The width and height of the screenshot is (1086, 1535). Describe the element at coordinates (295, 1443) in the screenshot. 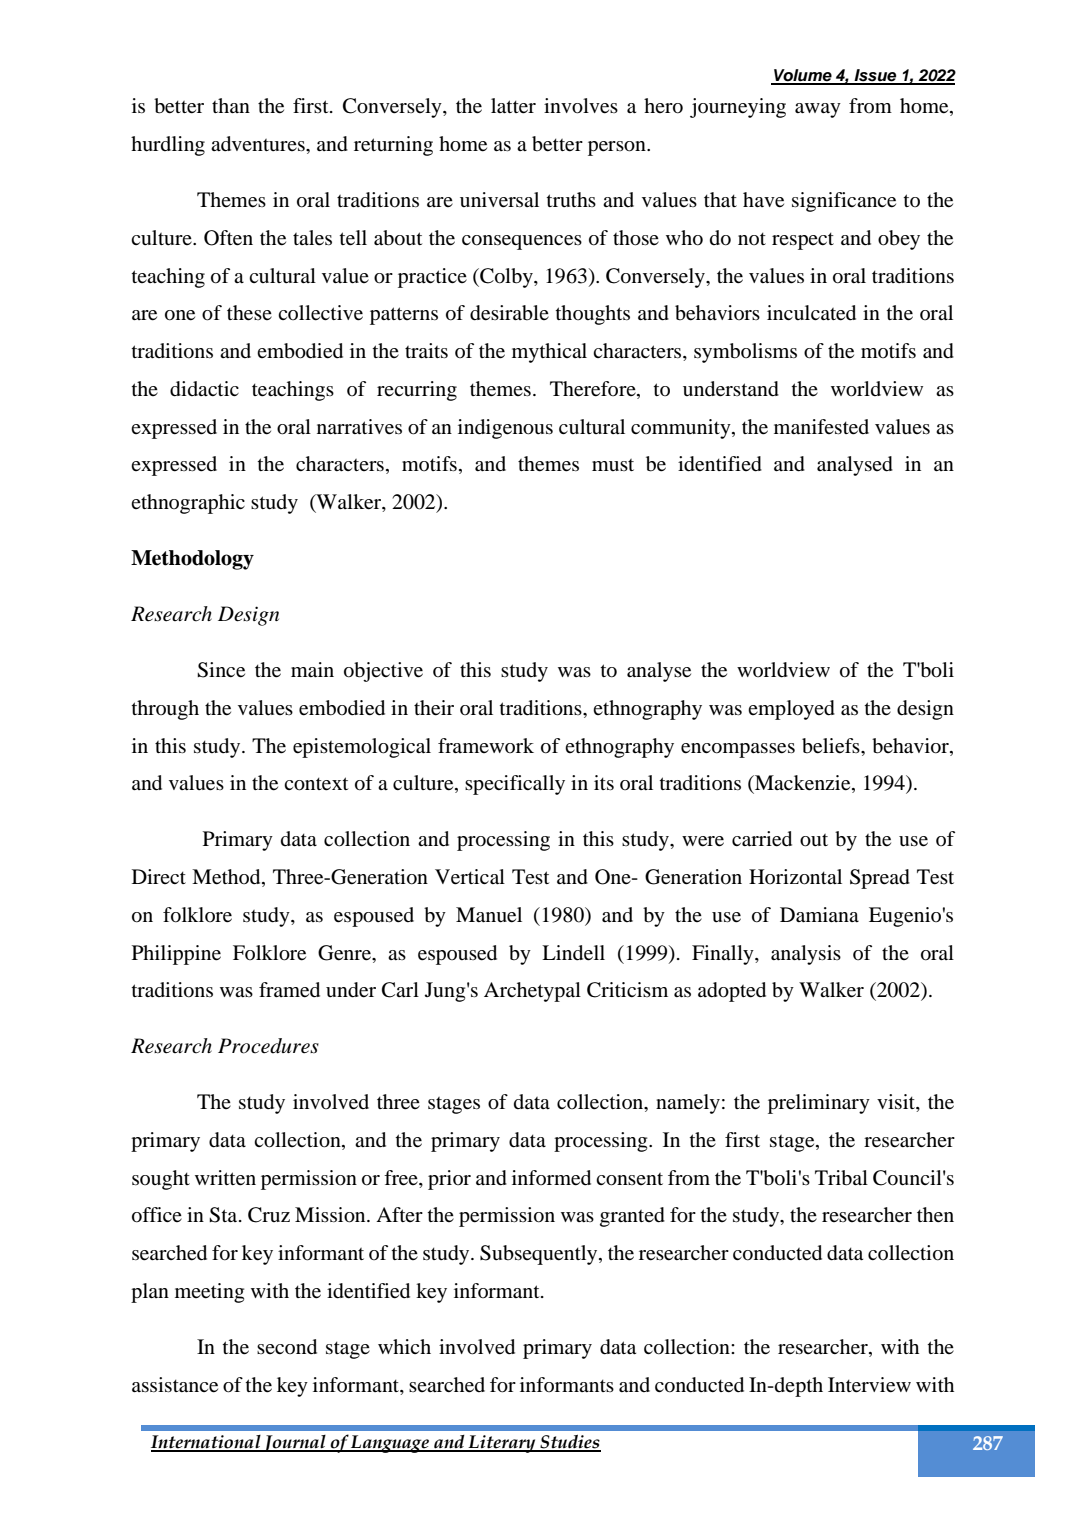

I see `Journal` at that location.
